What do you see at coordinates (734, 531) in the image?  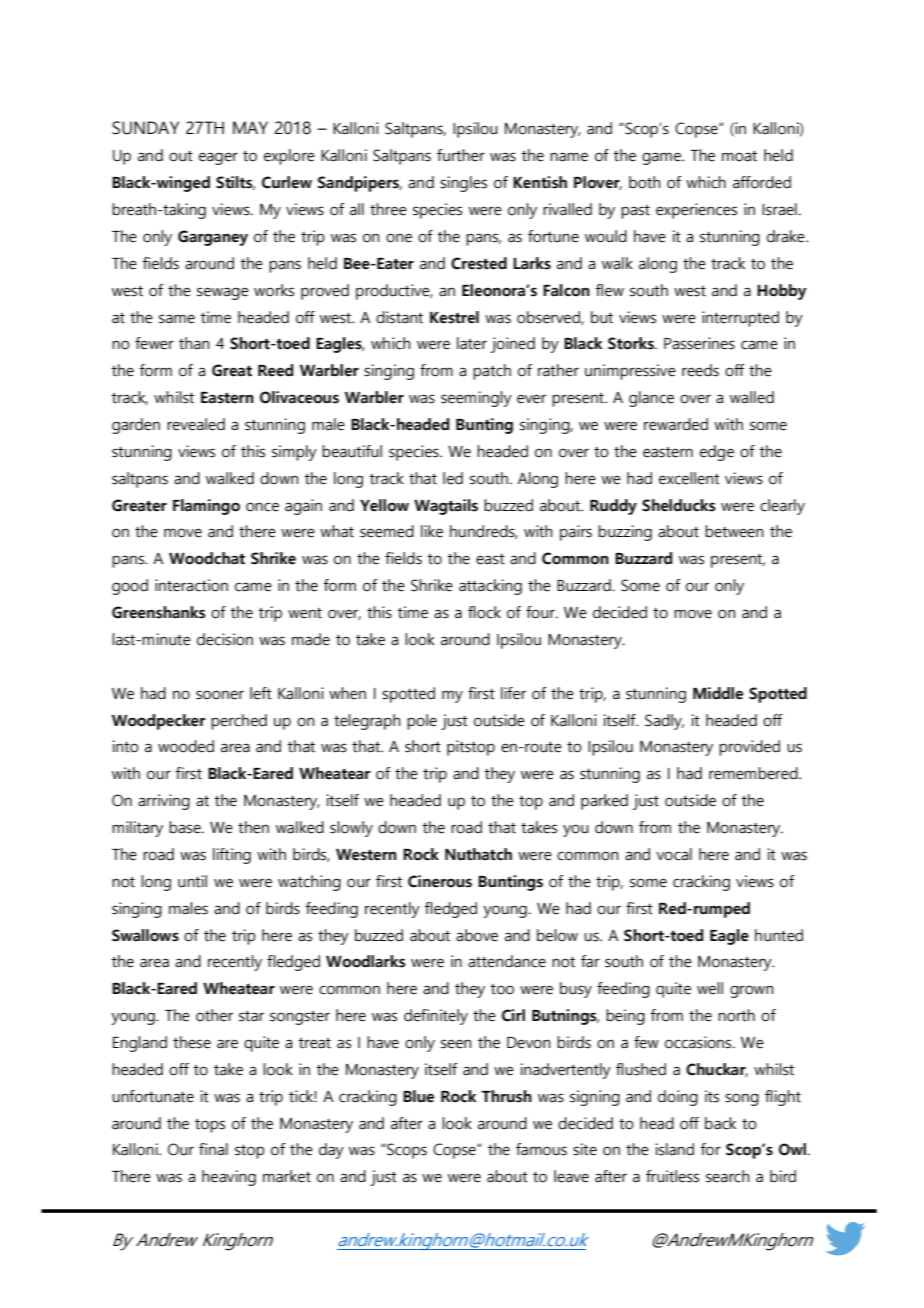 I see `between` at bounding box center [734, 531].
